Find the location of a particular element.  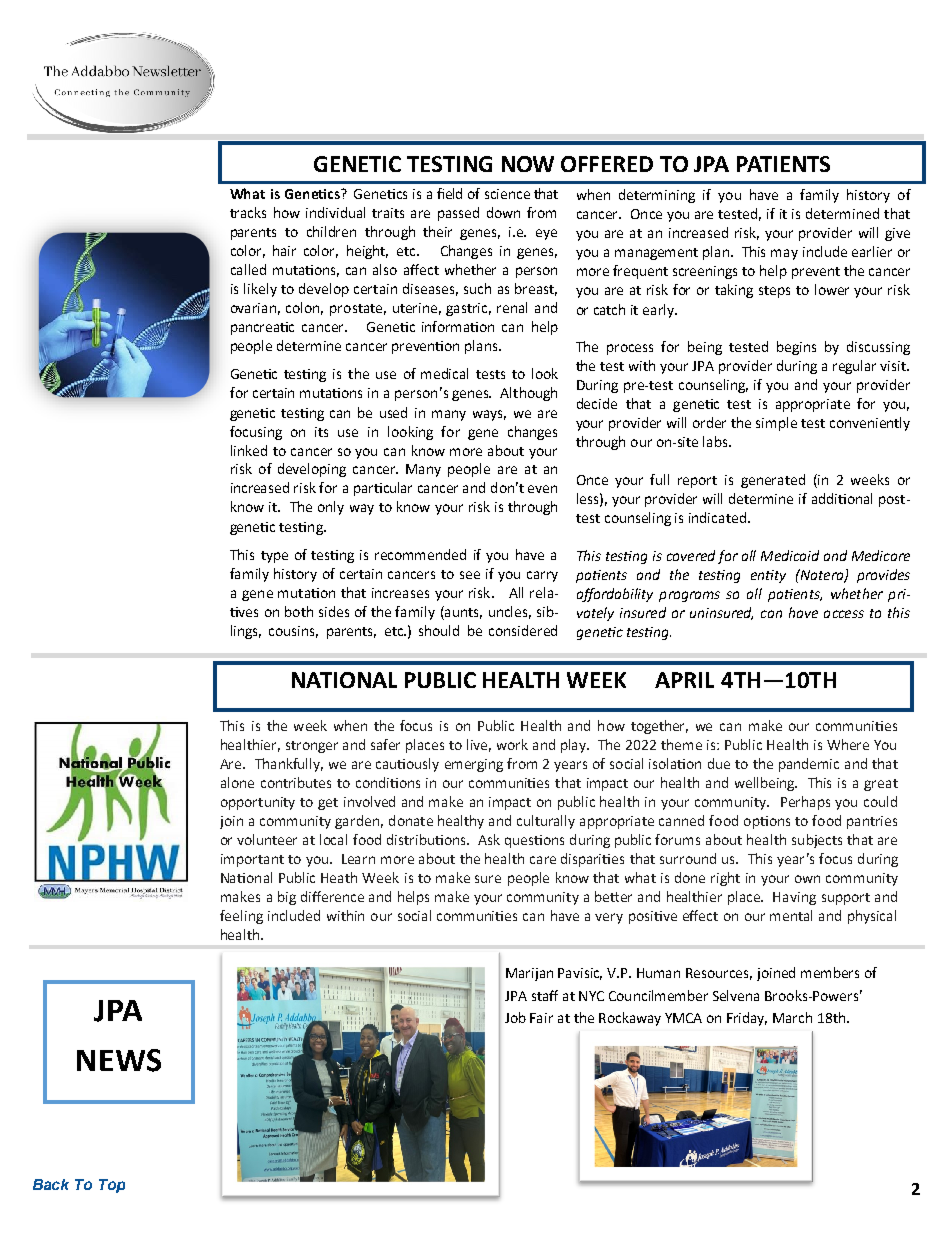

Top is located at coordinates (112, 1186).
